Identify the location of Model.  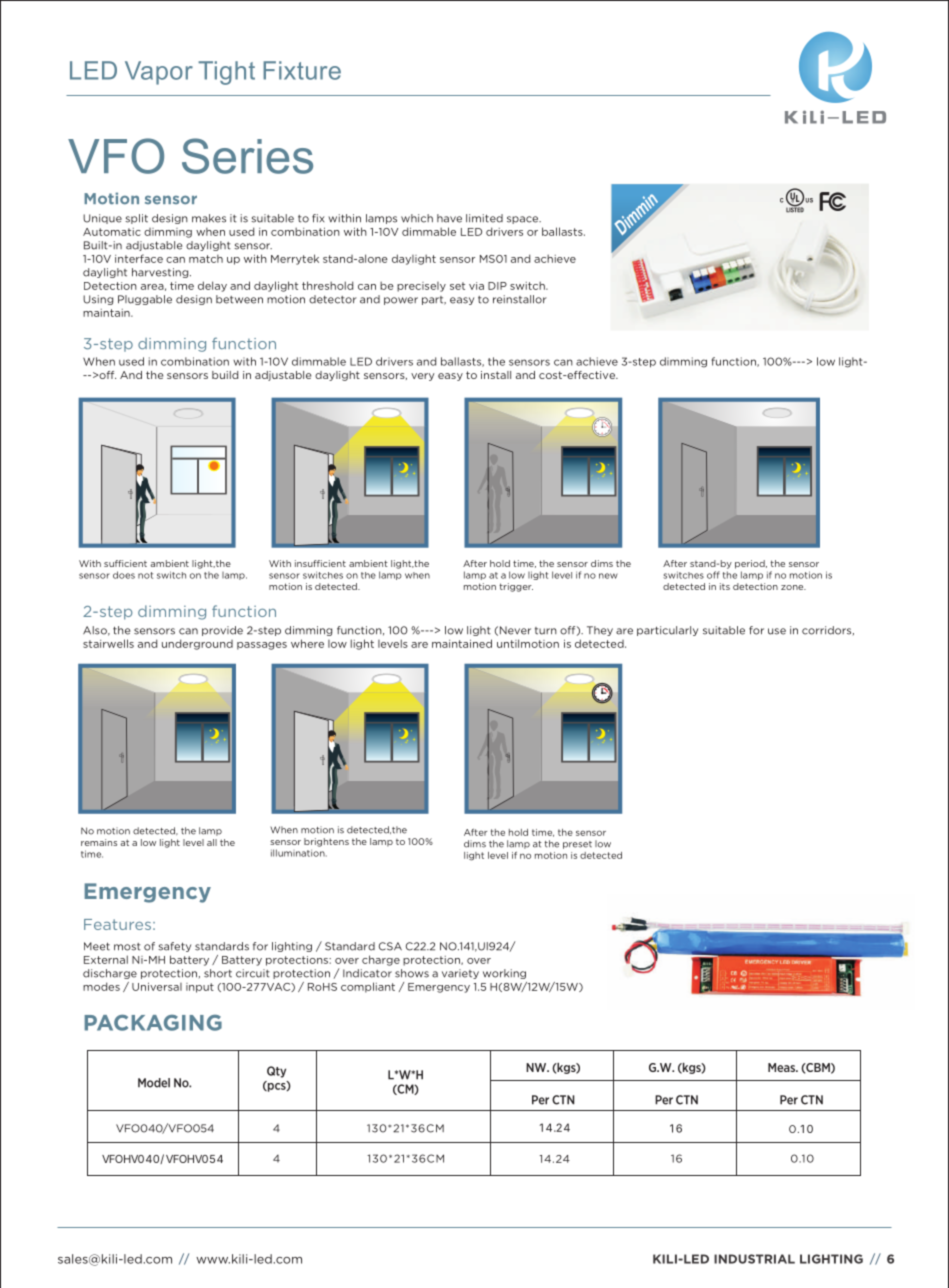
(154, 1083).
